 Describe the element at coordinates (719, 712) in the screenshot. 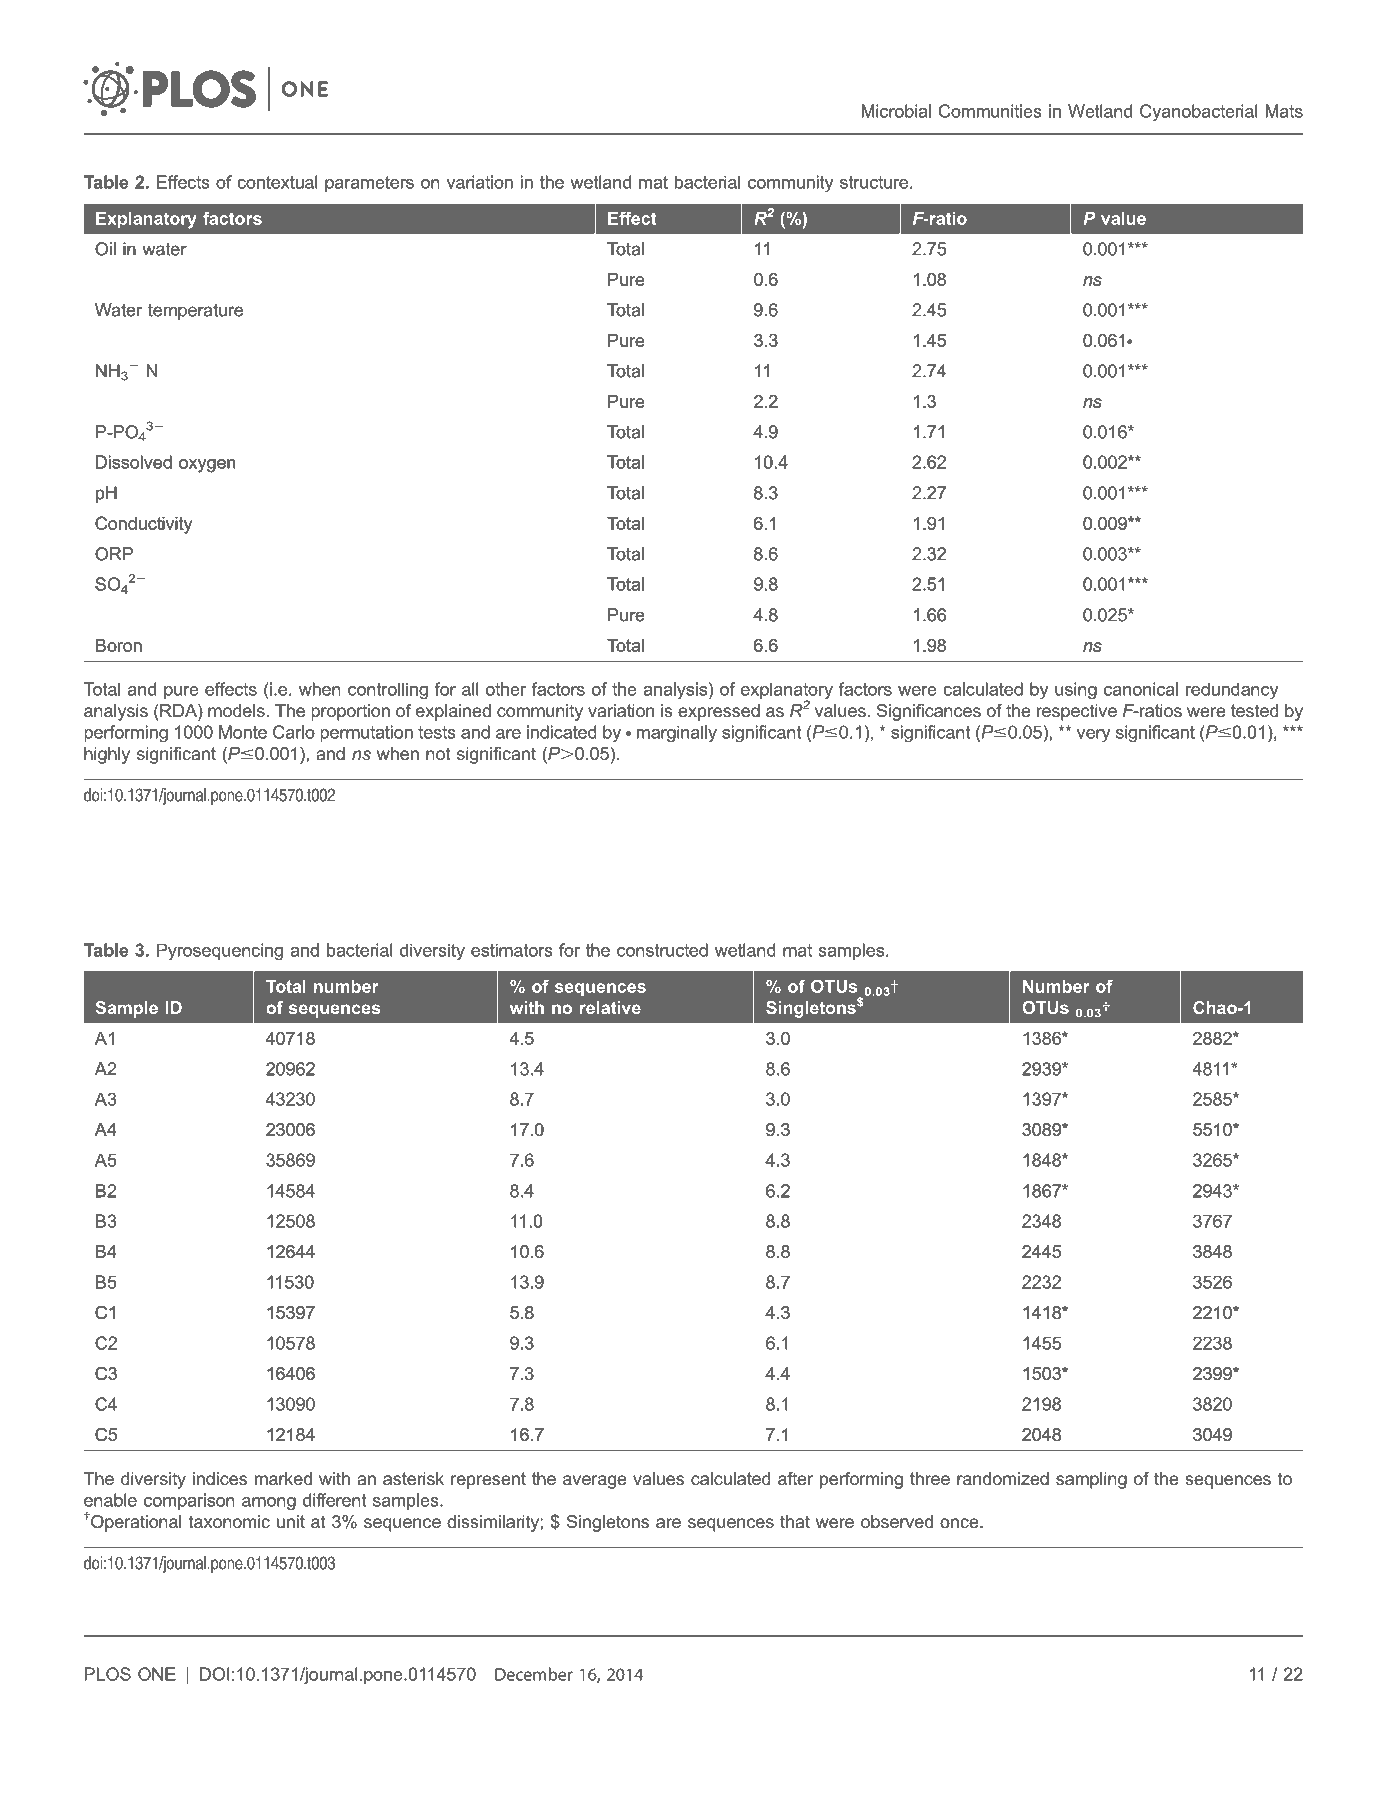

I see `expressed` at that location.
